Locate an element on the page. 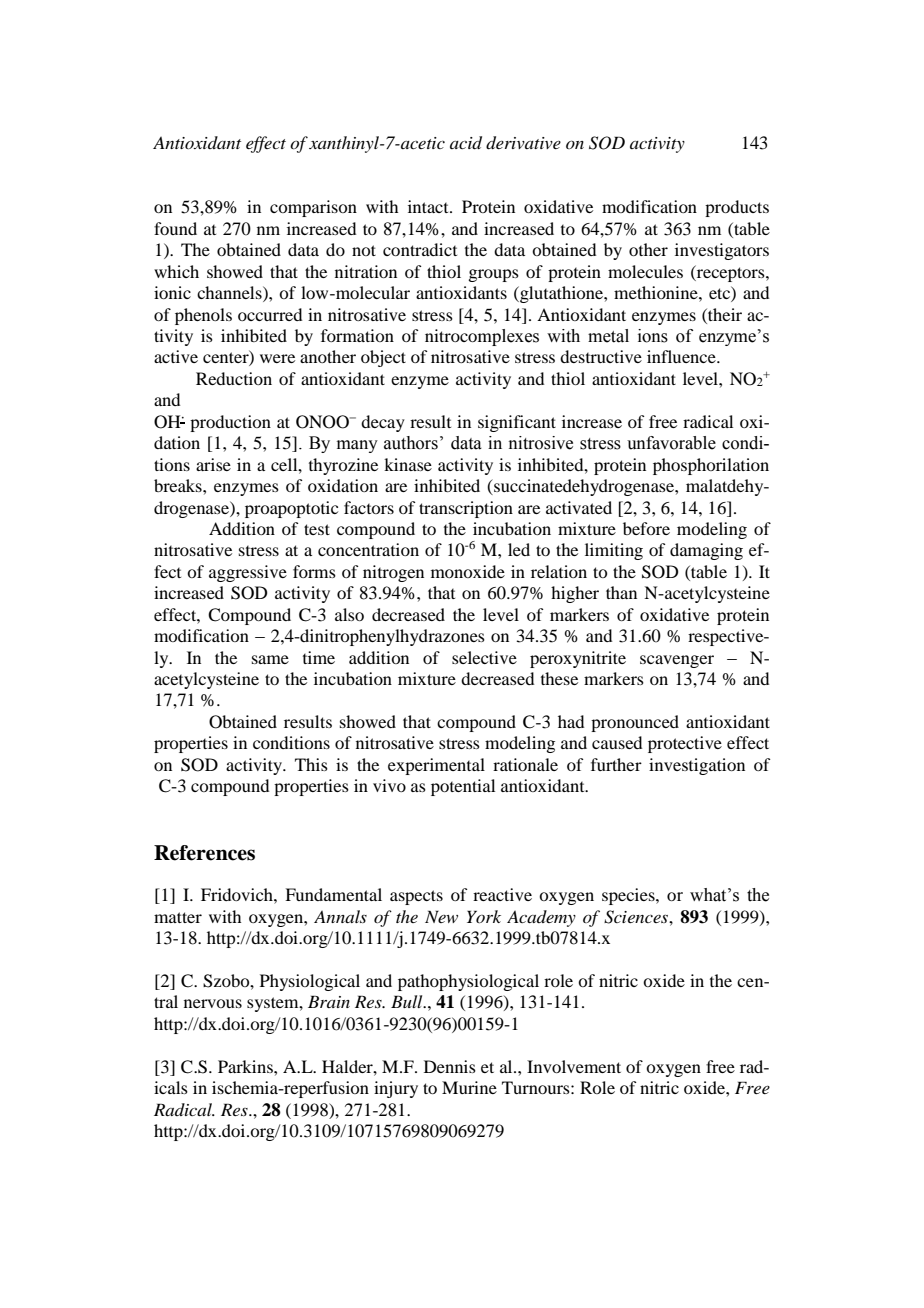 The image size is (924, 1308). products is located at coordinates (737, 208).
